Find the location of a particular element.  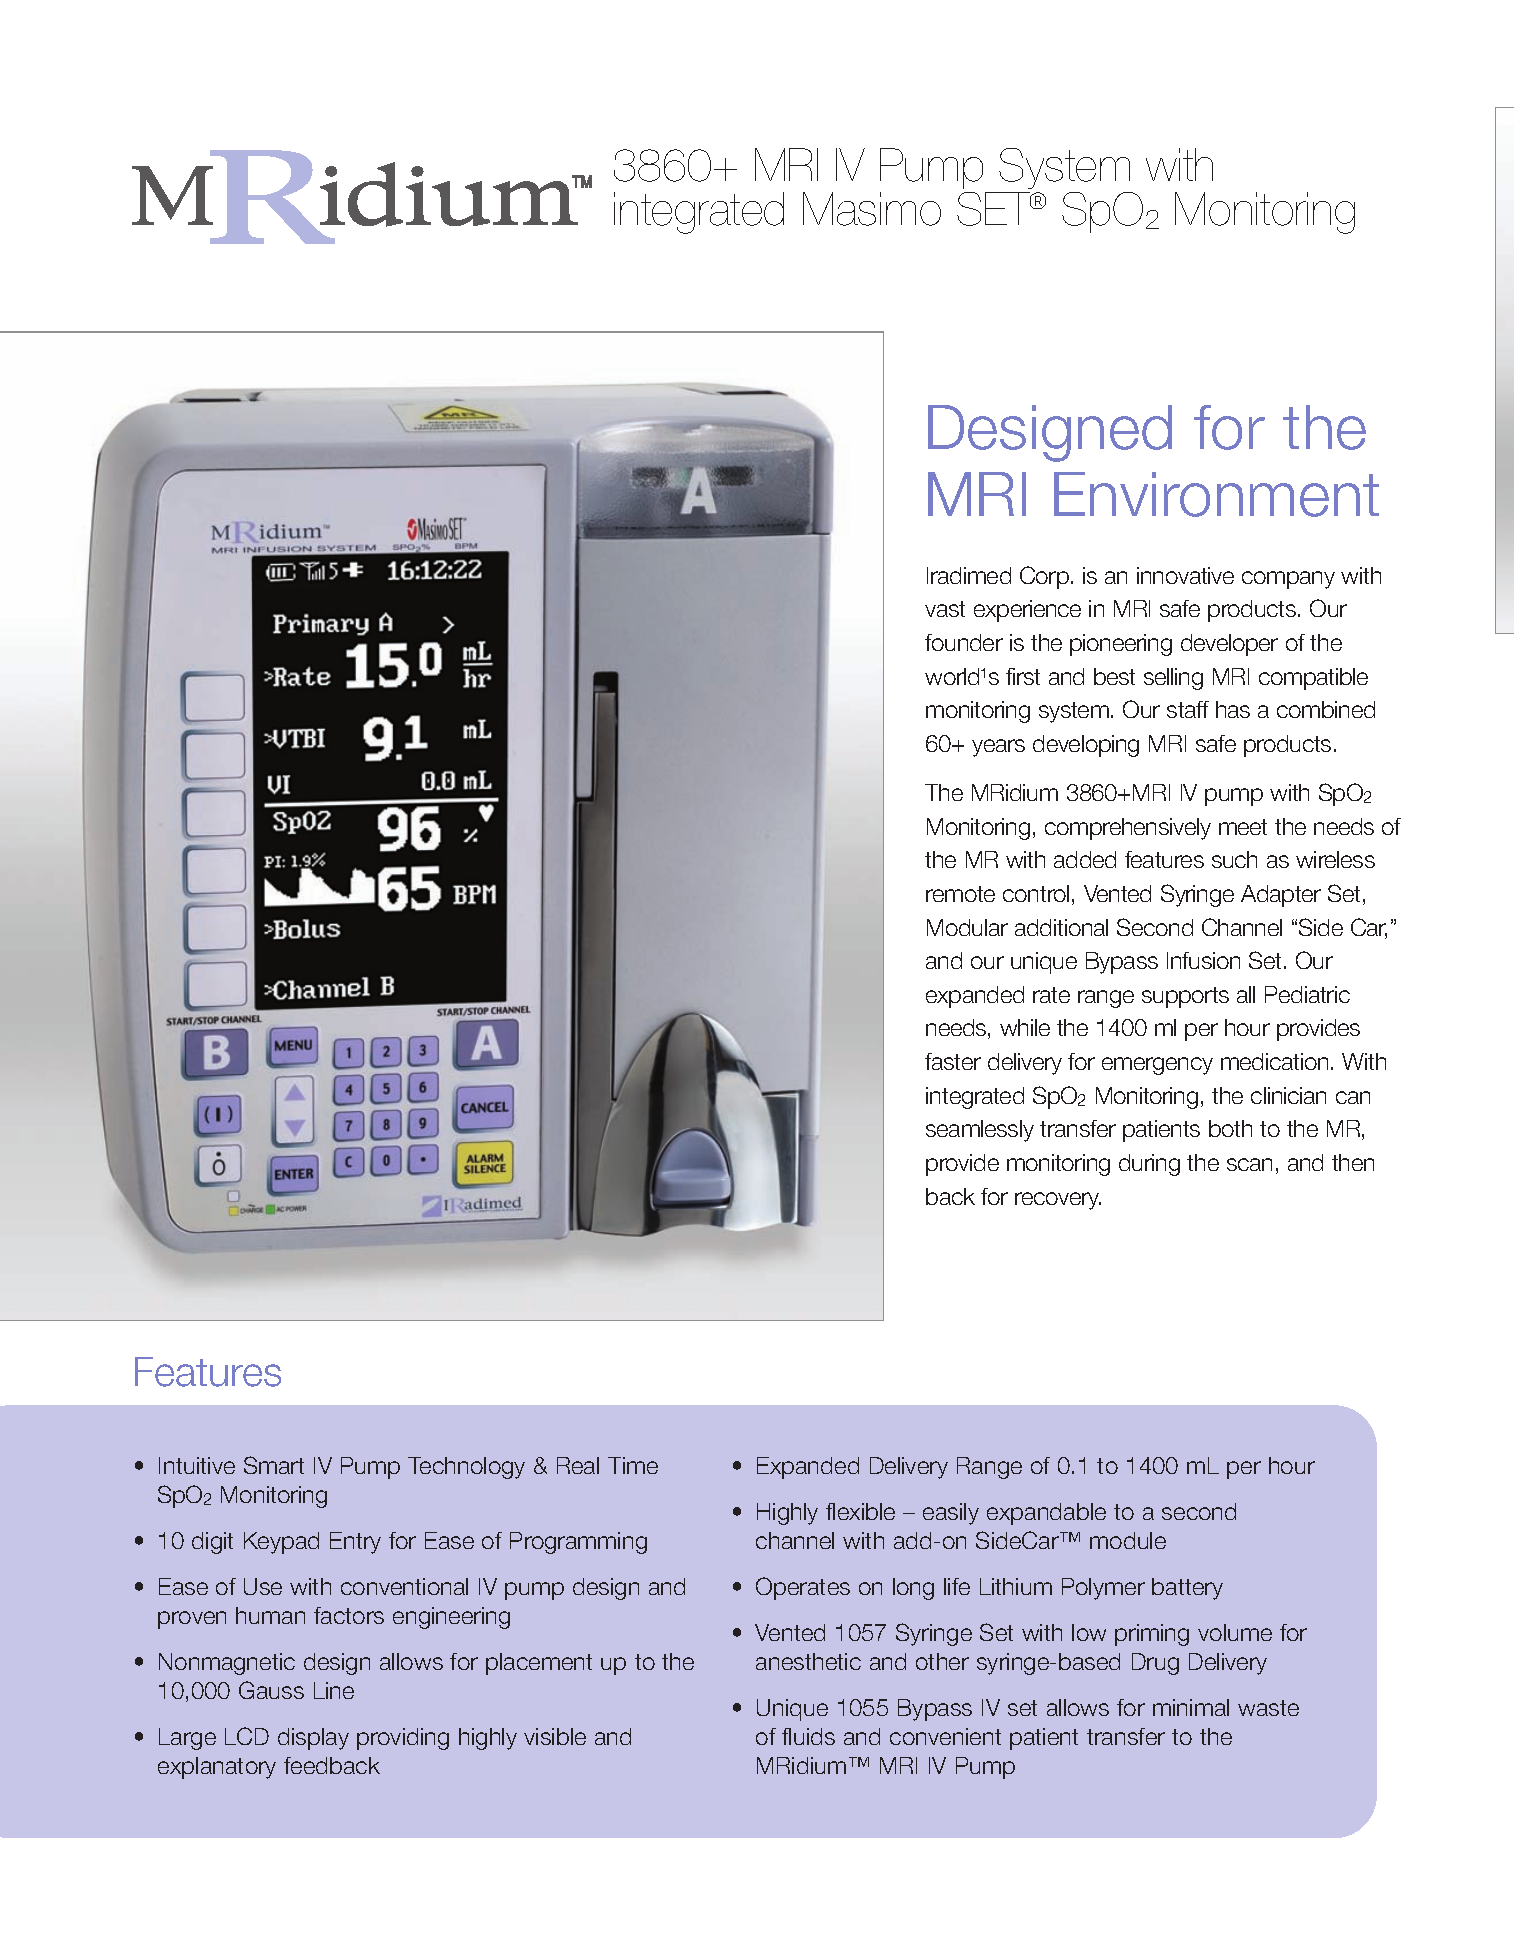

Smart is located at coordinates (274, 1465).
